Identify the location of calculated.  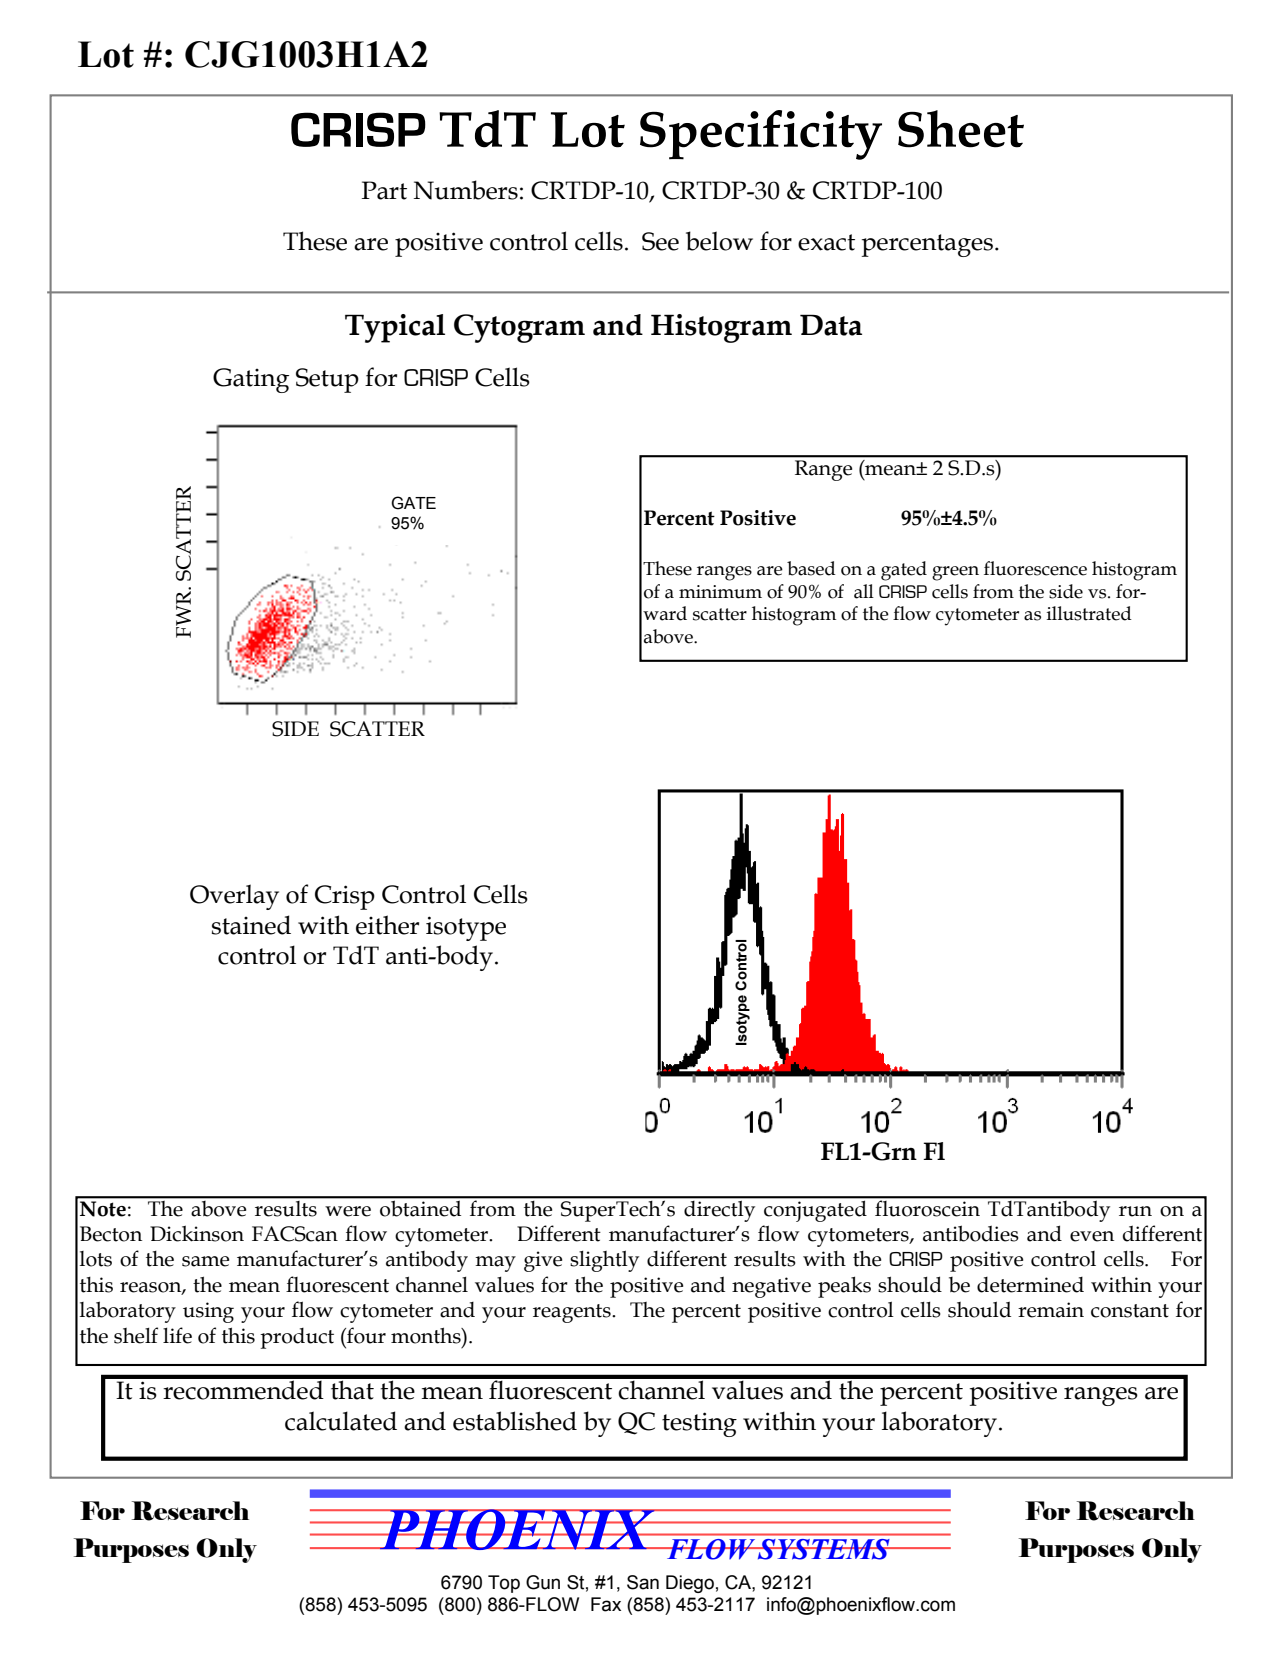
(341, 1421).
